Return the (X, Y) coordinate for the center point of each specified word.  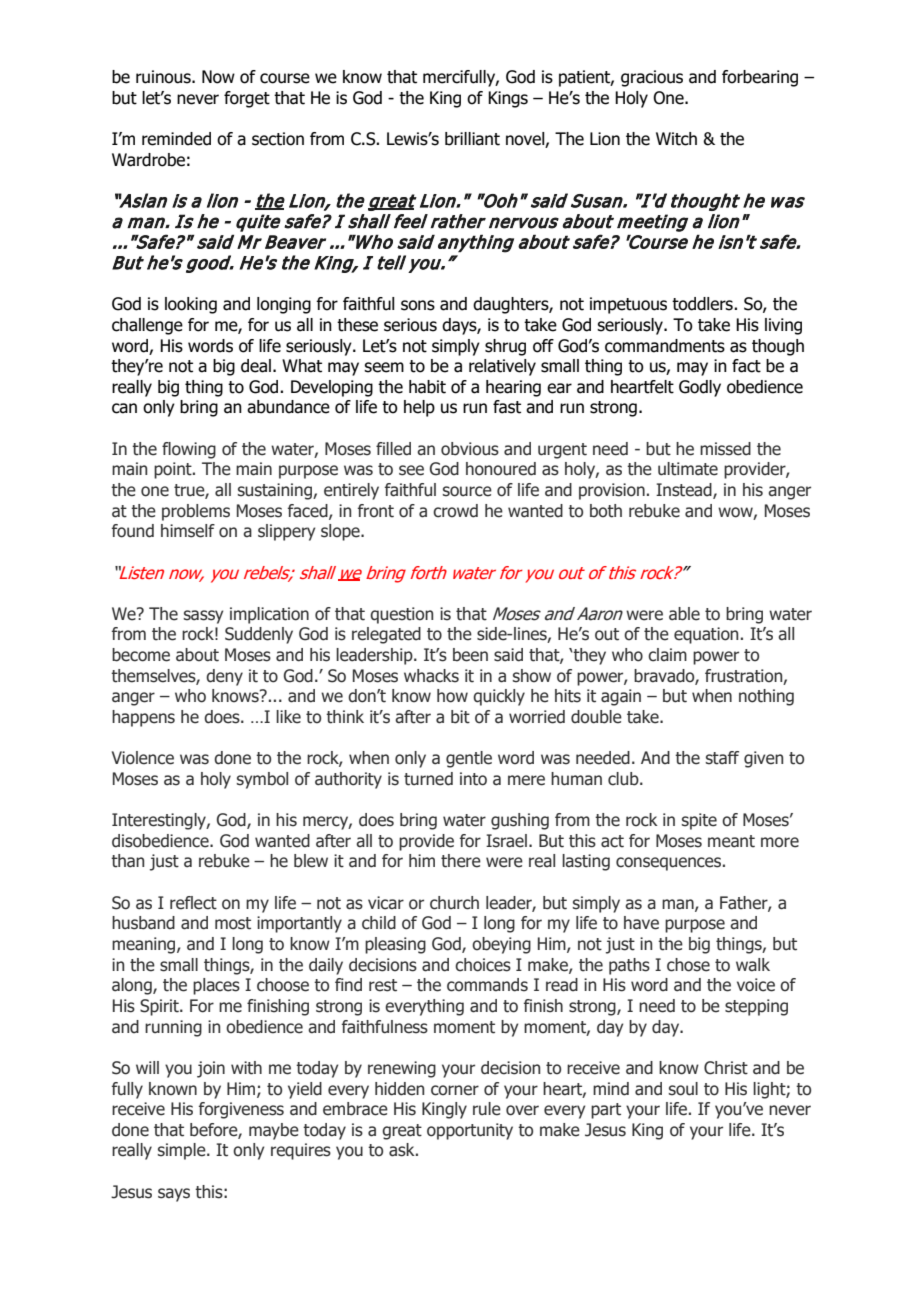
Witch (676, 139)
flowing (189, 450)
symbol (262, 780)
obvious (470, 449)
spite (699, 821)
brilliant (472, 139)
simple (183, 1151)
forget (247, 99)
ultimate (688, 469)
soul (683, 1089)
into (473, 779)
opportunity (470, 1131)
